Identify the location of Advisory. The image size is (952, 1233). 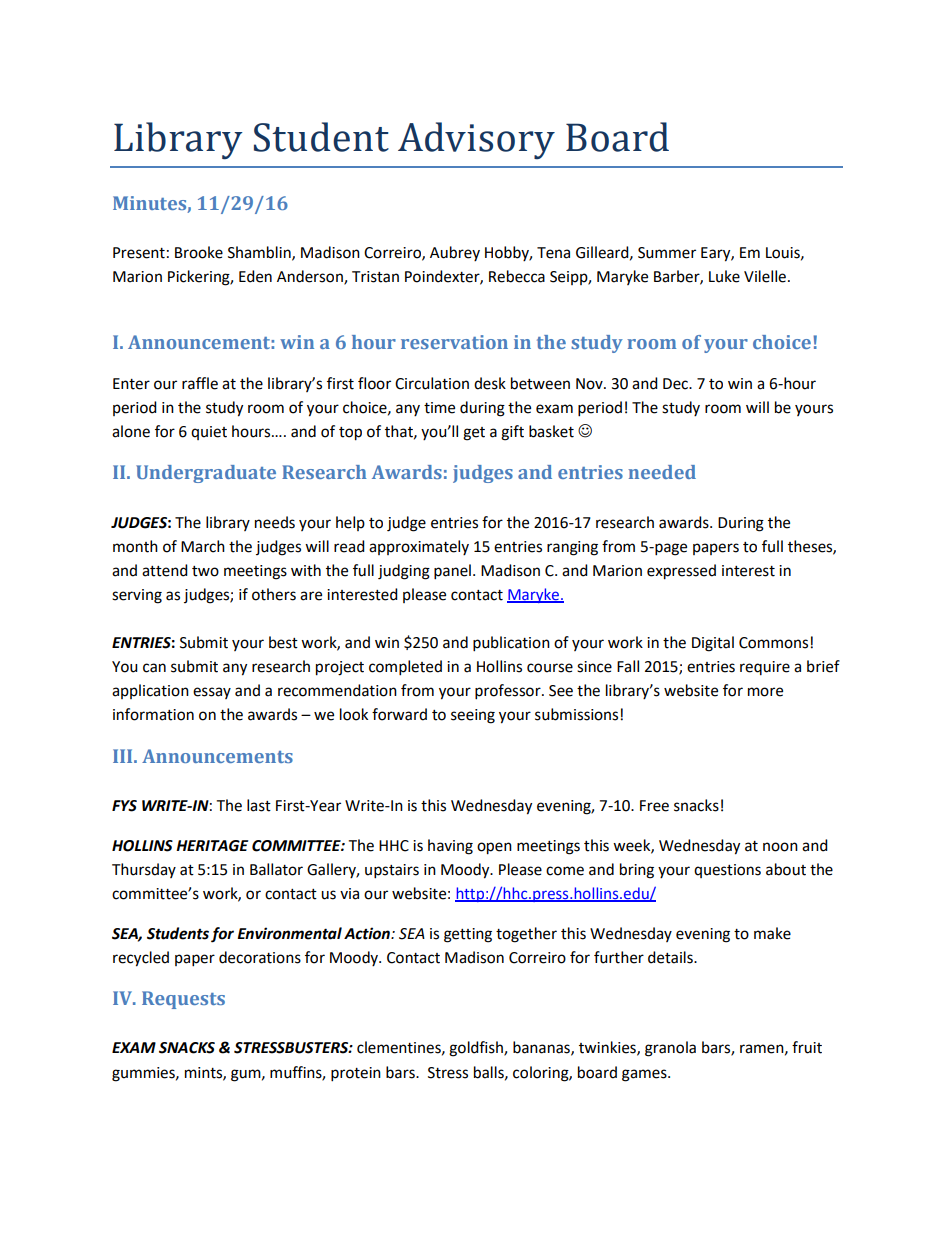
(476, 140).
